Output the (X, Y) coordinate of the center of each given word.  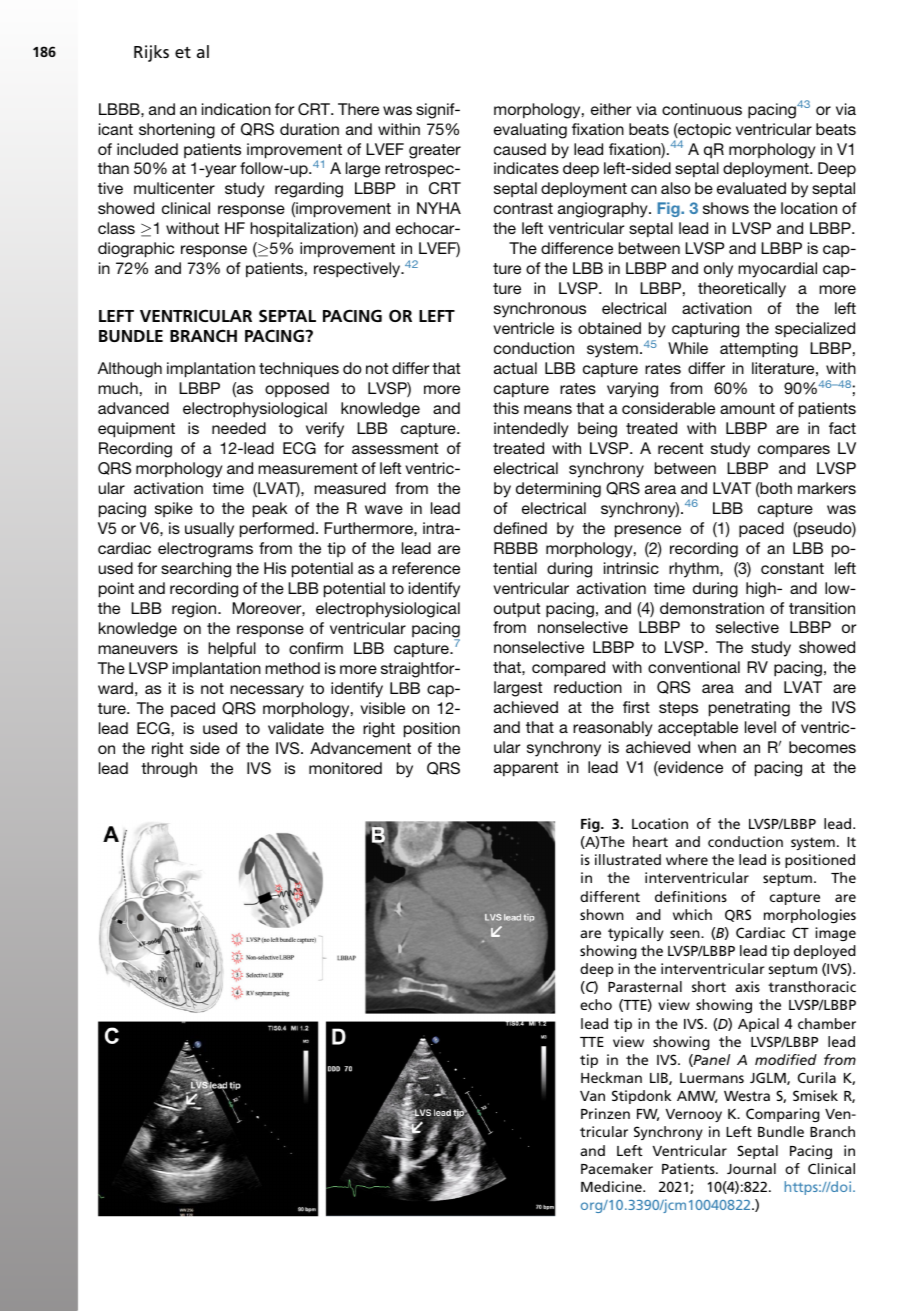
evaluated (751, 188)
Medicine (612, 1186)
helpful (232, 649)
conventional (694, 667)
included (147, 149)
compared (568, 669)
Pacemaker (617, 1168)
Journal (751, 1168)
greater (435, 151)
